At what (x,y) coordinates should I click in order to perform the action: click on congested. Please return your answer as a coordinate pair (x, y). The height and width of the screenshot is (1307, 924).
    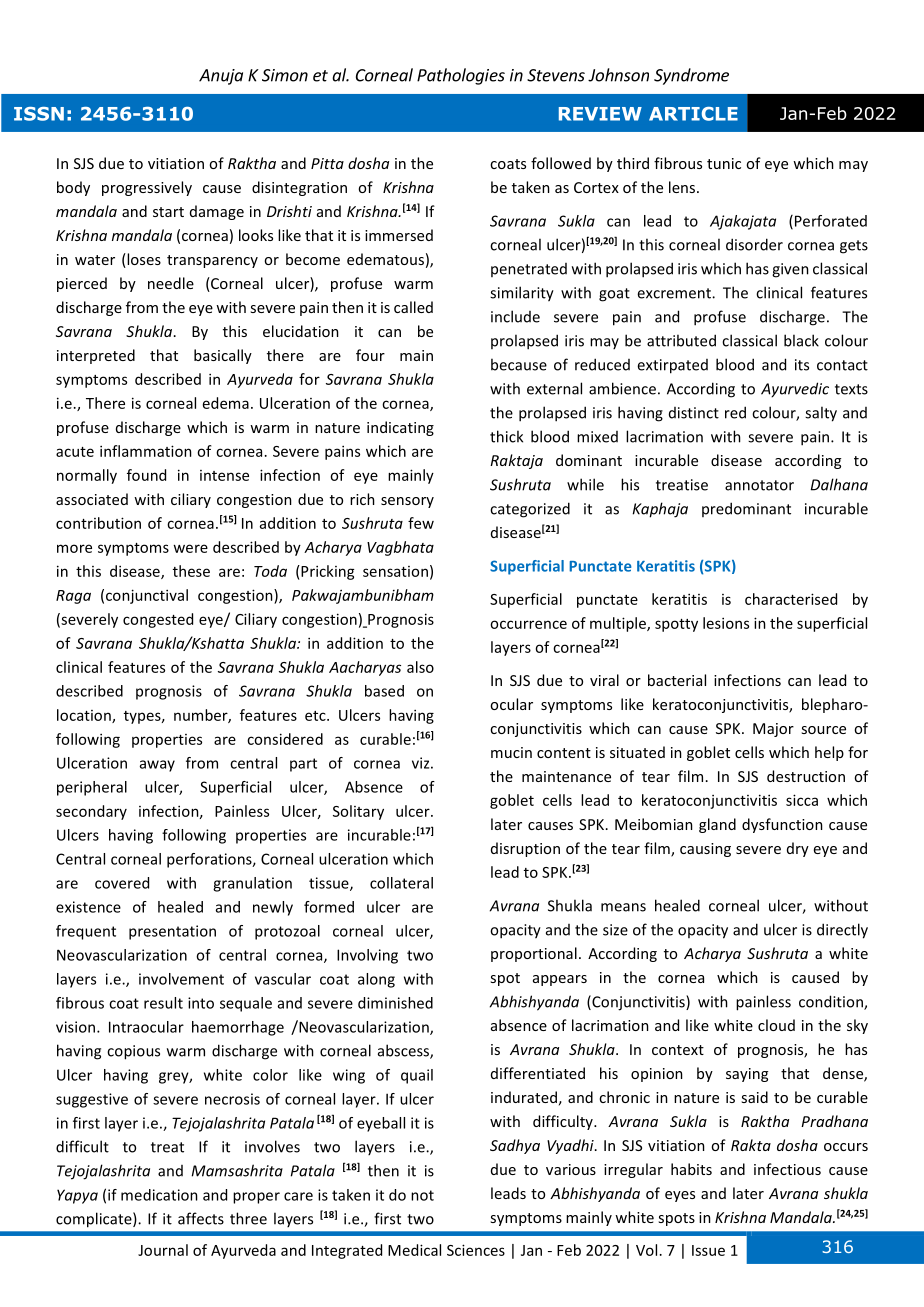
    Looking at the image, I should click on (158, 620).
